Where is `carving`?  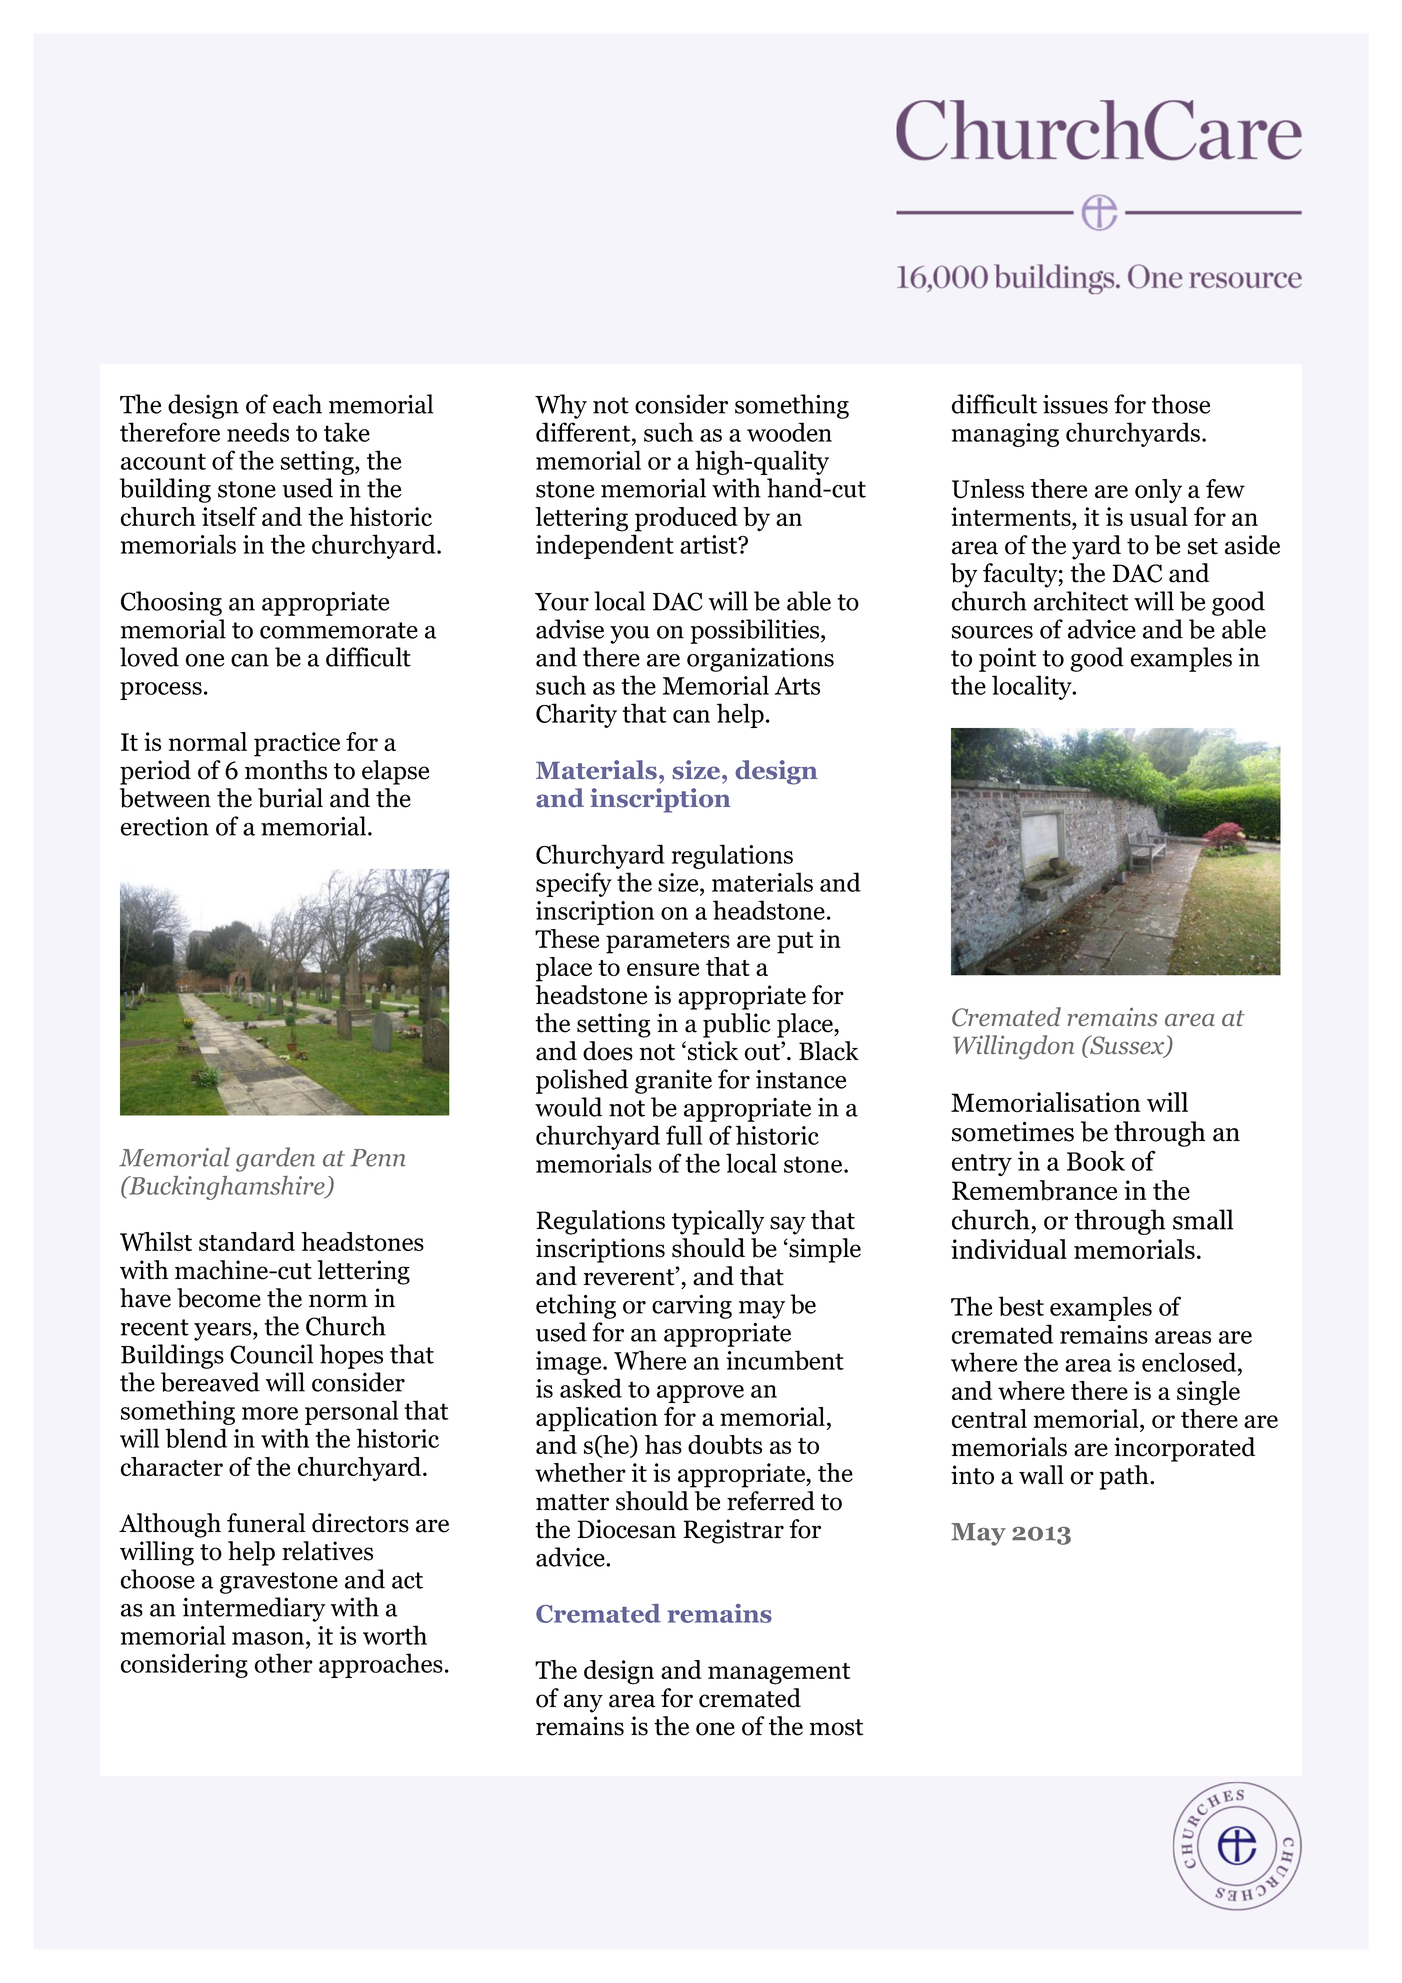
carving is located at coordinates (692, 1306).
